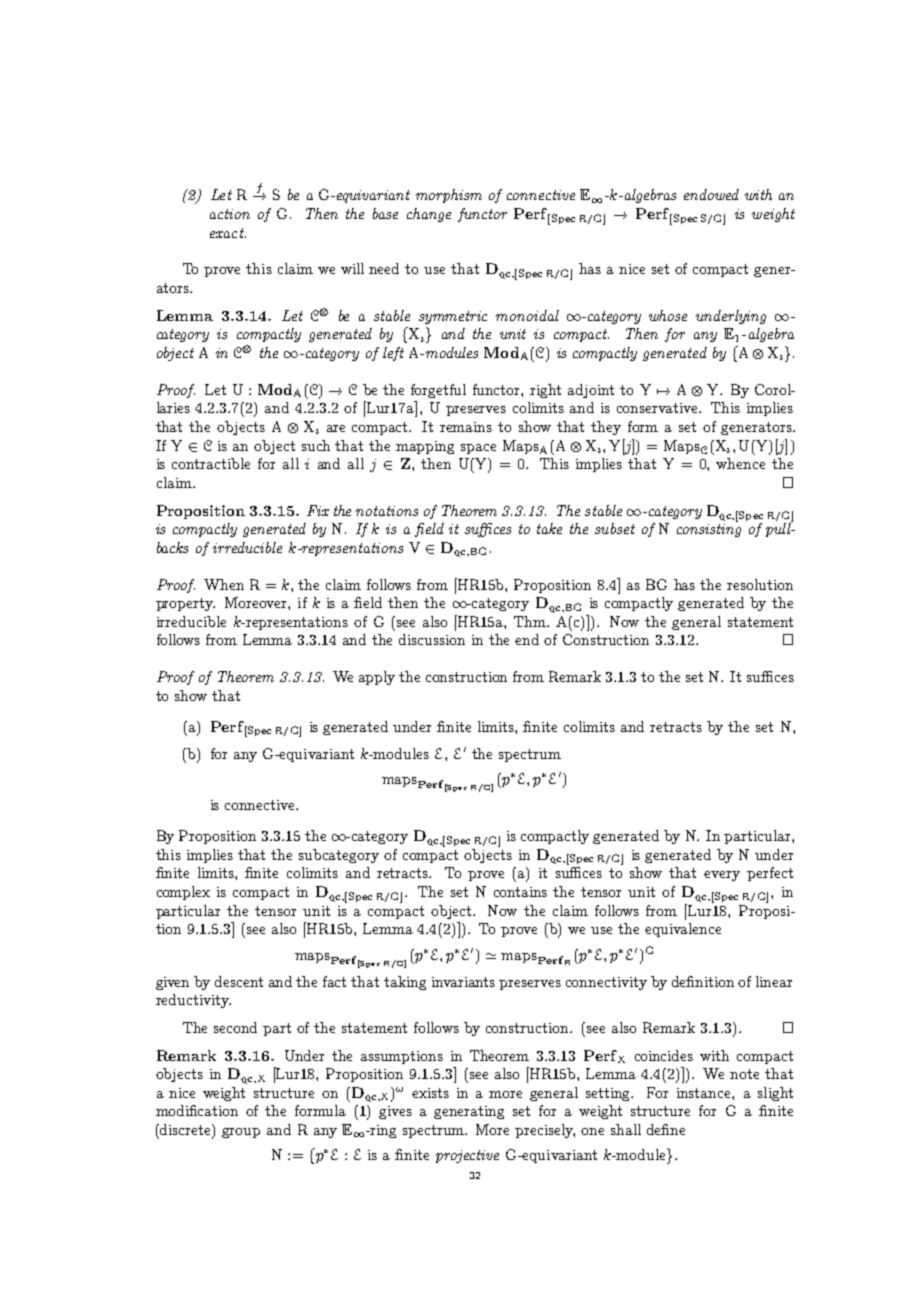 This screenshot has height=1308, width=924. What do you see at coordinates (183, 893) in the screenshot?
I see `complex` at bounding box center [183, 893].
